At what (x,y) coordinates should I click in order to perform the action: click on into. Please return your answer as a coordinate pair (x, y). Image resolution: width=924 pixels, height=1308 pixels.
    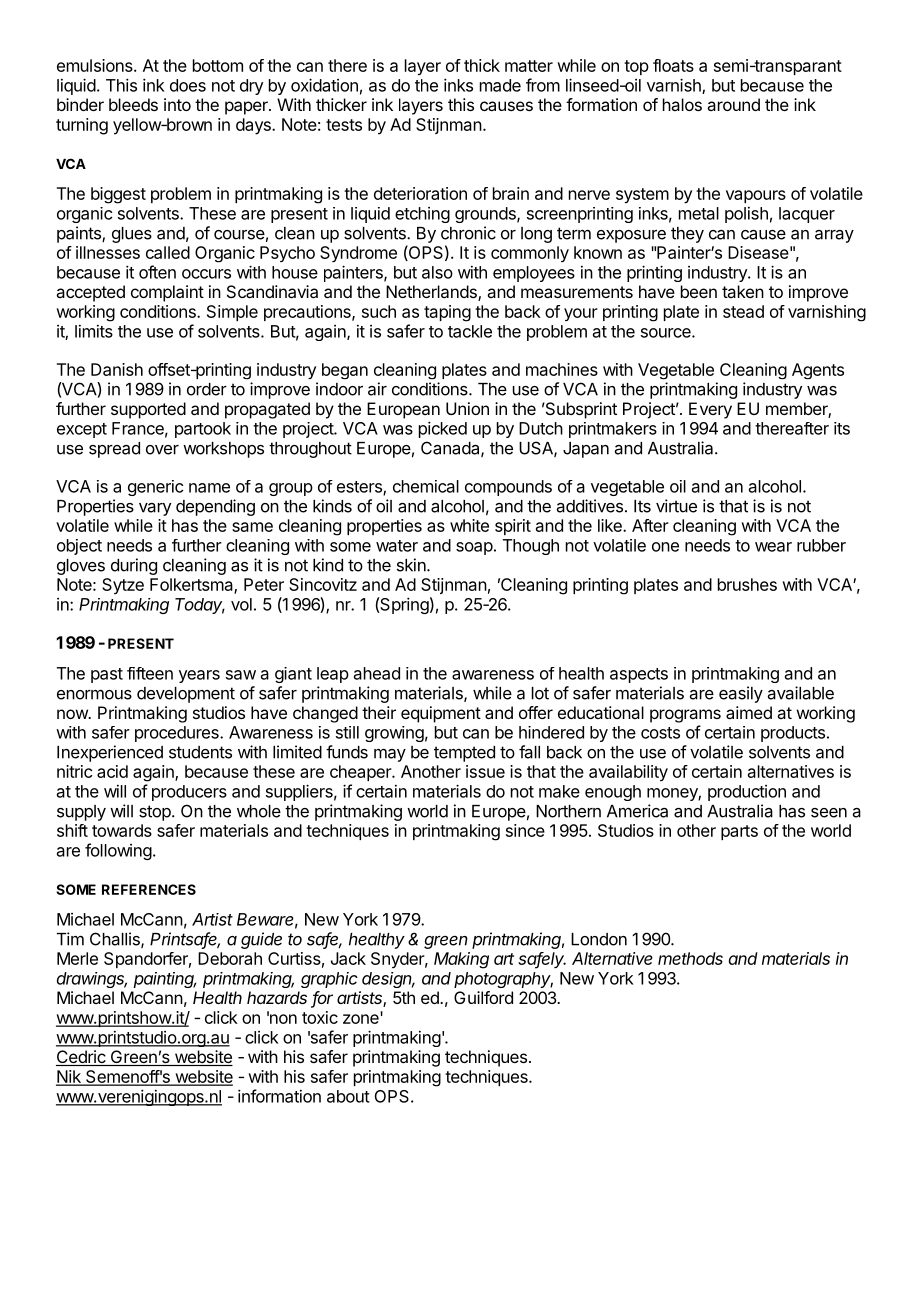
    Looking at the image, I should click on (177, 104).
